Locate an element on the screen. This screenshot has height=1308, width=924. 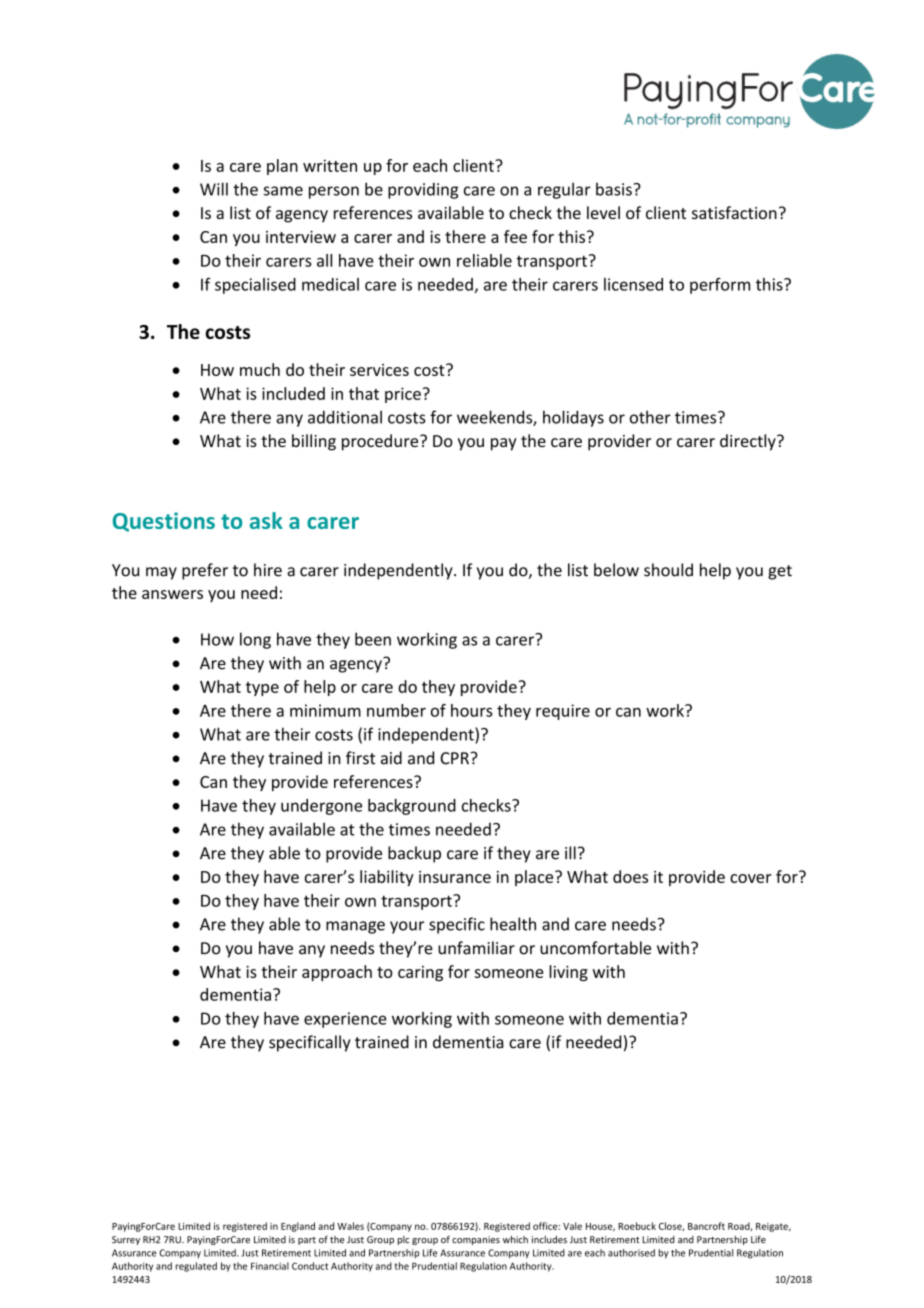
regulated is located at coordinates (196, 1267).
